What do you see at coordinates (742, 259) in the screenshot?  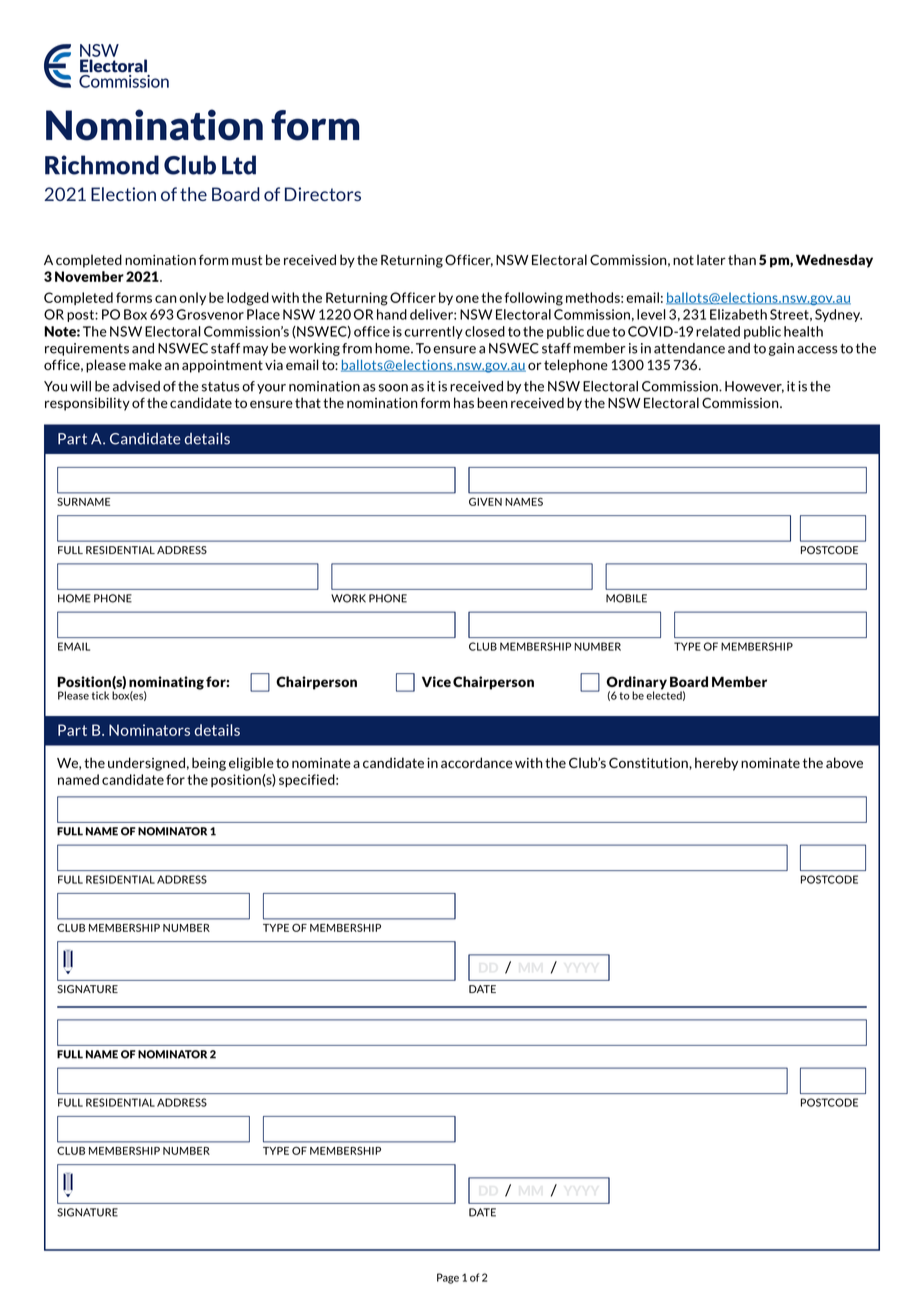 I see `than` at bounding box center [742, 259].
